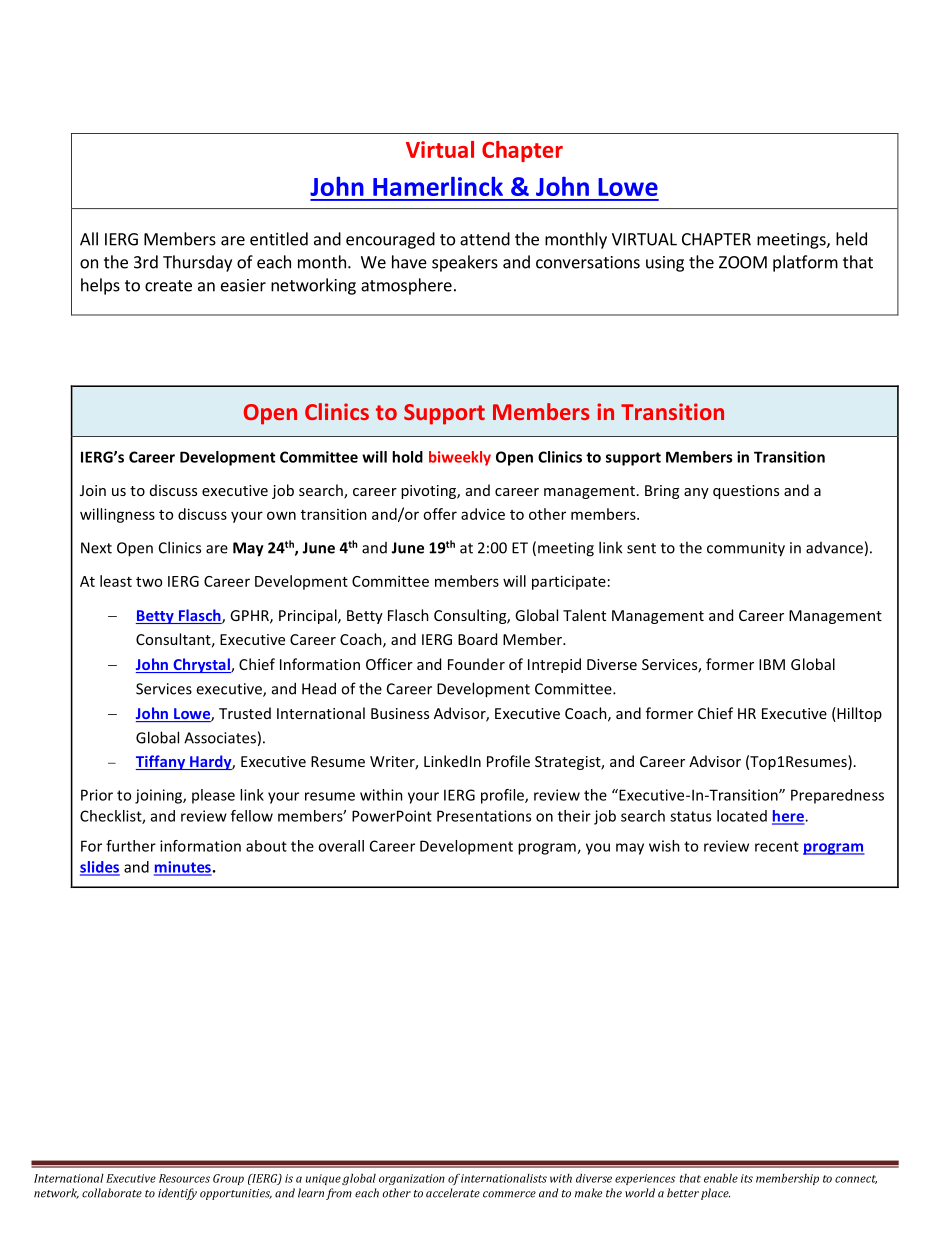 This document has width=952, height=1233. What do you see at coordinates (213, 796) in the document?
I see `please` at bounding box center [213, 796].
